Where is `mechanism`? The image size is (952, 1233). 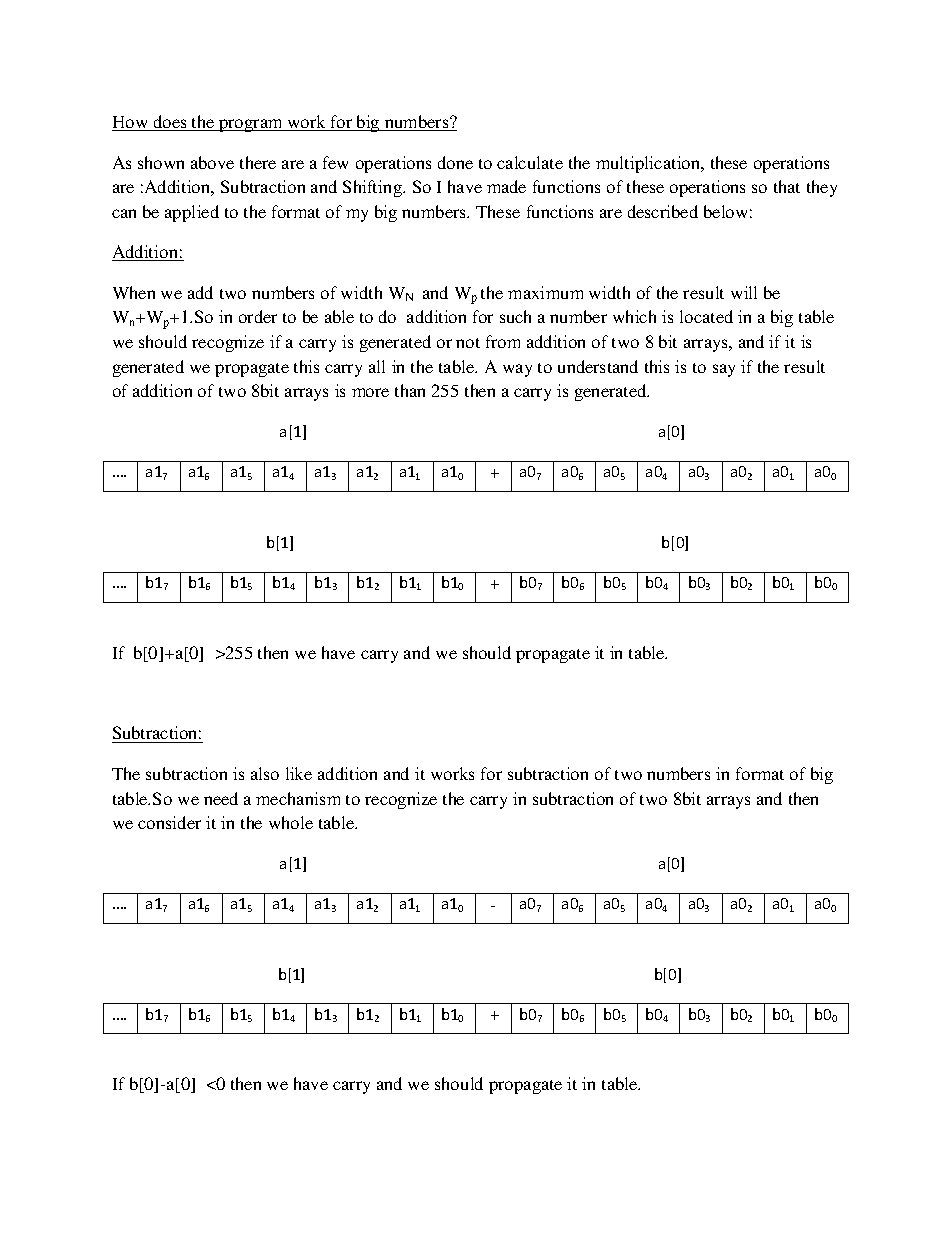 mechanism is located at coordinates (298, 798).
